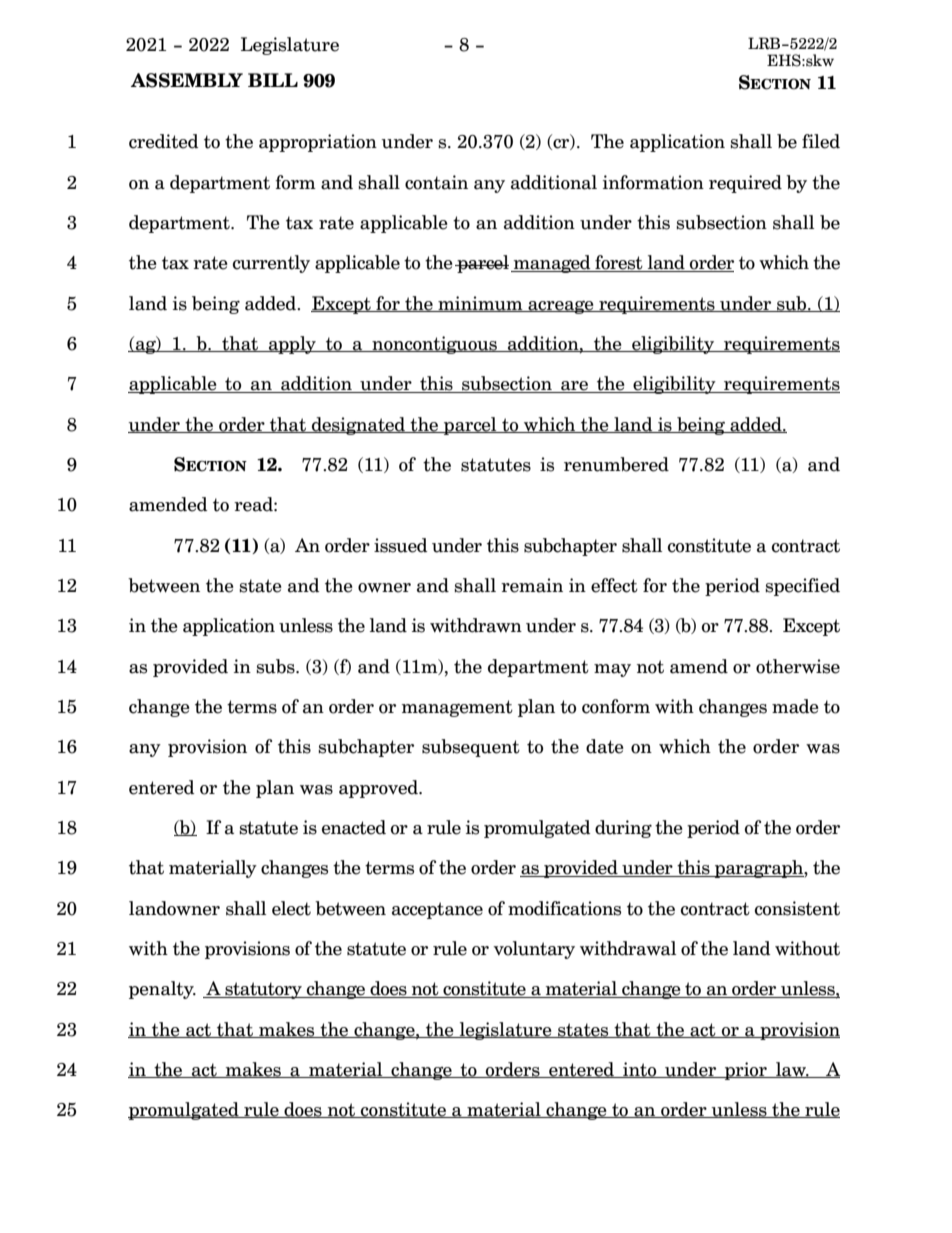  Describe the element at coordinates (354, 827) in the page. I see `enacted` at that location.
